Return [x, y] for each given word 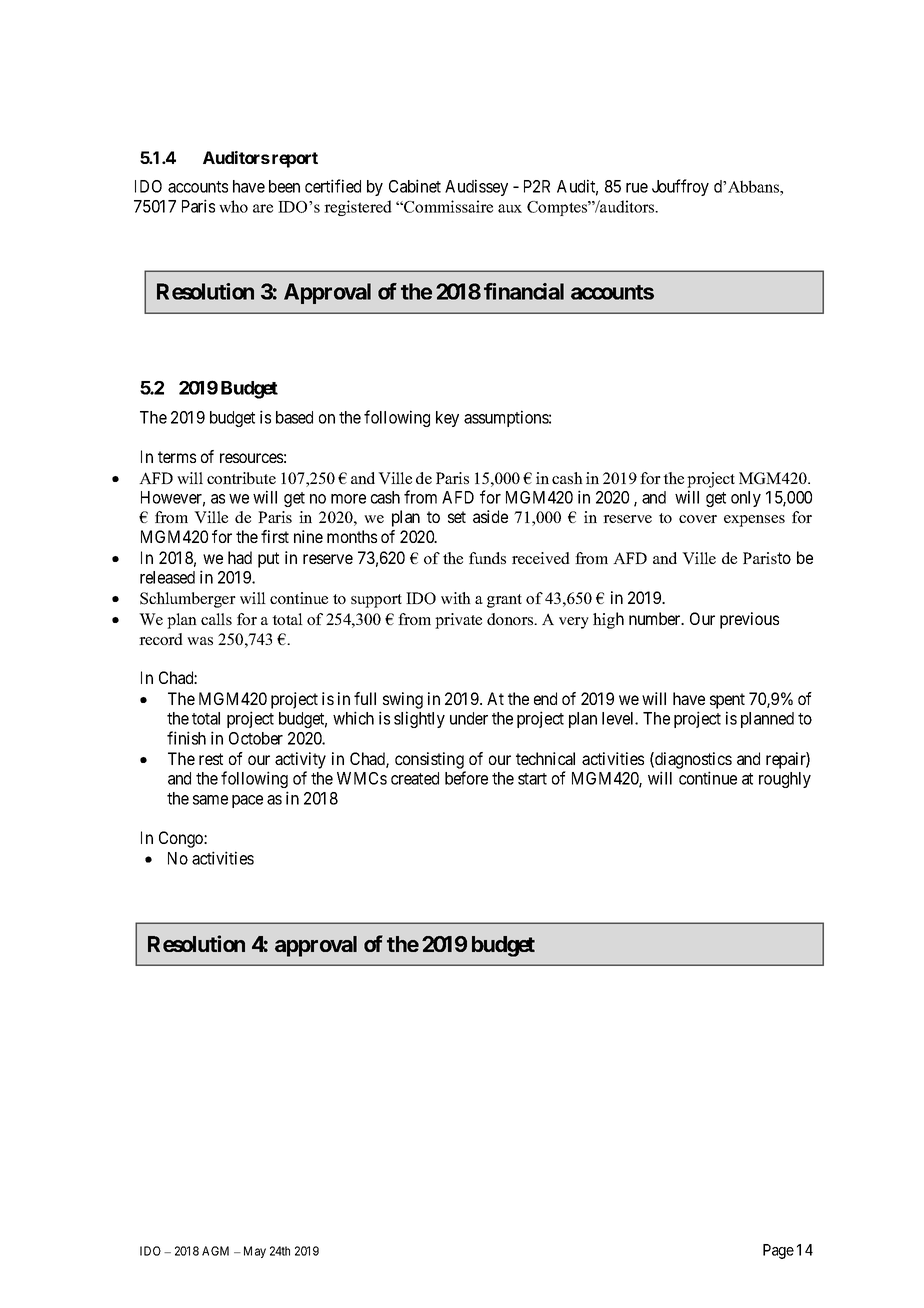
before [466, 778]
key [447, 419]
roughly [785, 780]
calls [216, 619]
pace [247, 801]
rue [637, 188]
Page [778, 1251]
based [294, 417]
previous [749, 620]
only [746, 499]
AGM [215, 1251]
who [233, 206]
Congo [182, 839]
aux [510, 208]
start [532, 779]
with [456, 598]
